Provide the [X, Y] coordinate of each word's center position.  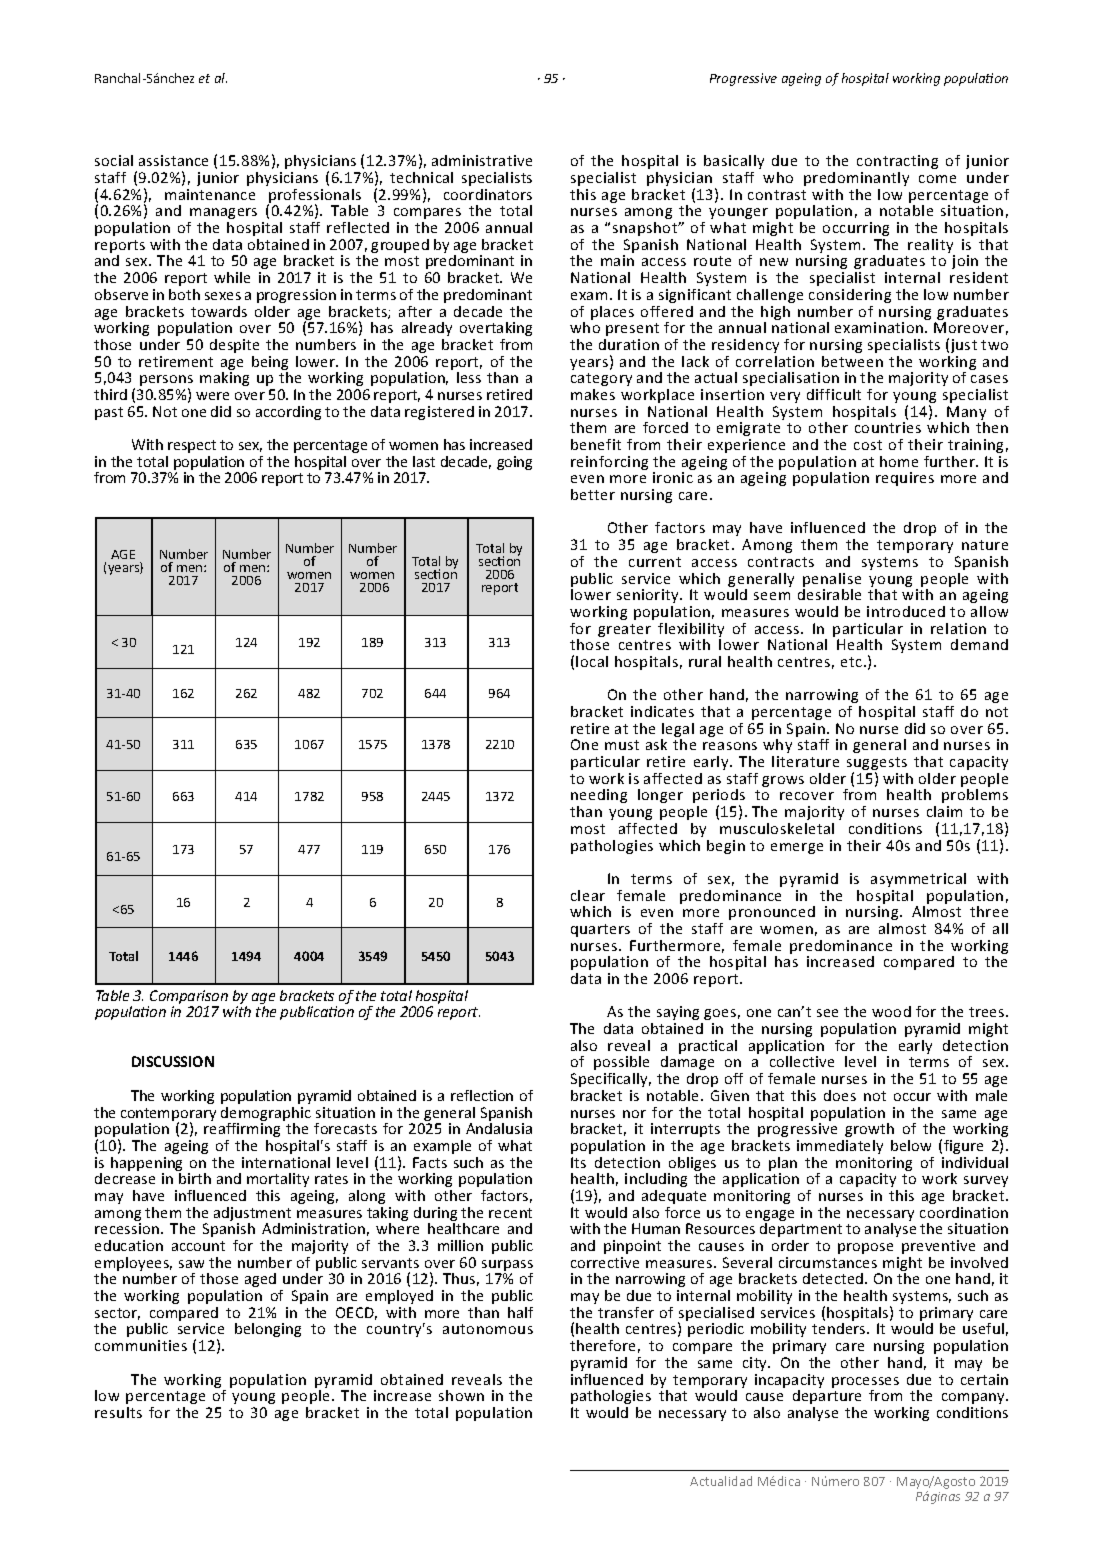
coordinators [488, 194]
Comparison [188, 998]
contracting [897, 162]
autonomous [488, 1329]
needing [599, 796]
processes [865, 1382]
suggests [877, 765]
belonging [268, 1330]
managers [223, 213]
